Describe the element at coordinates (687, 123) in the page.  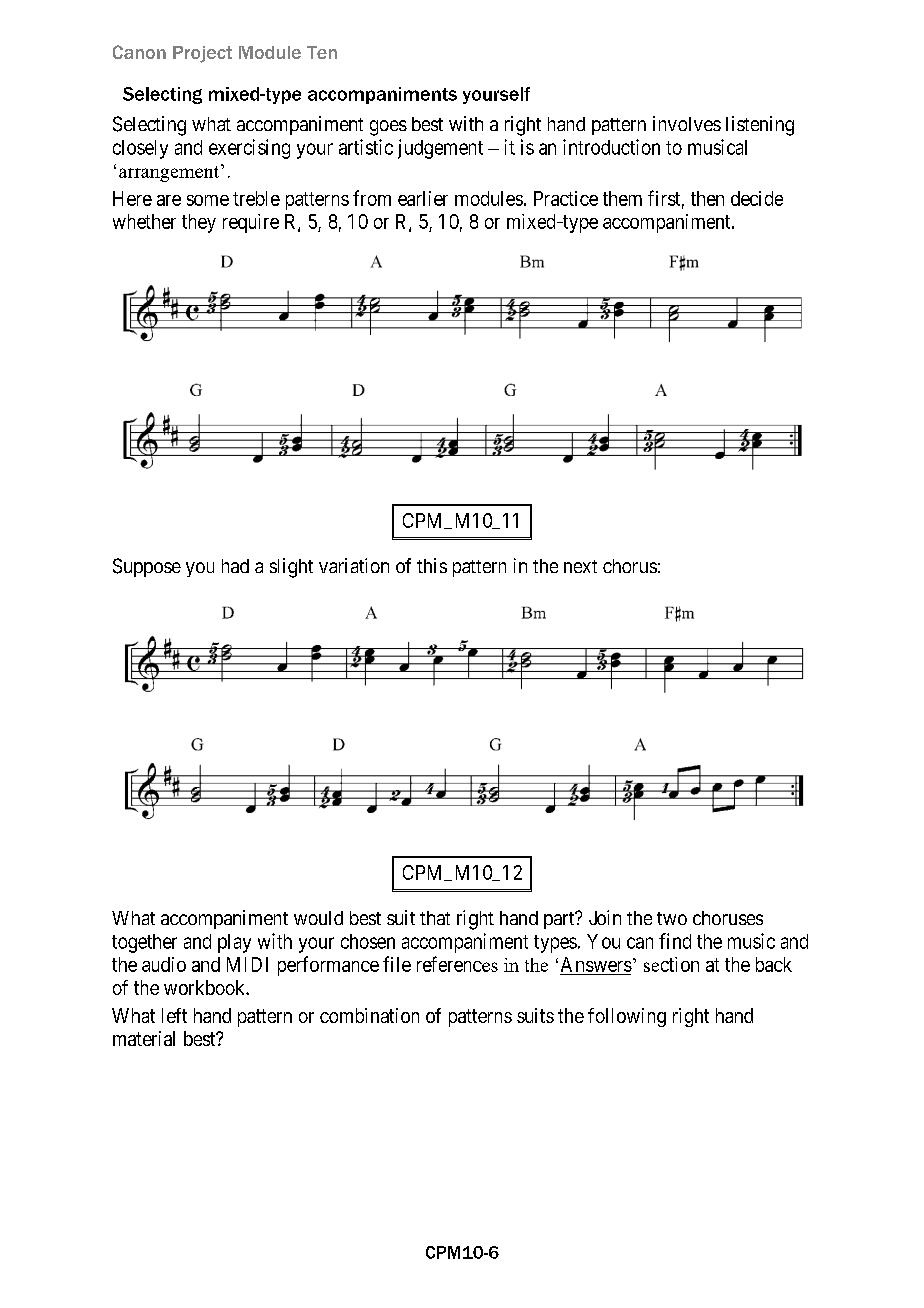
I see `involves` at that location.
